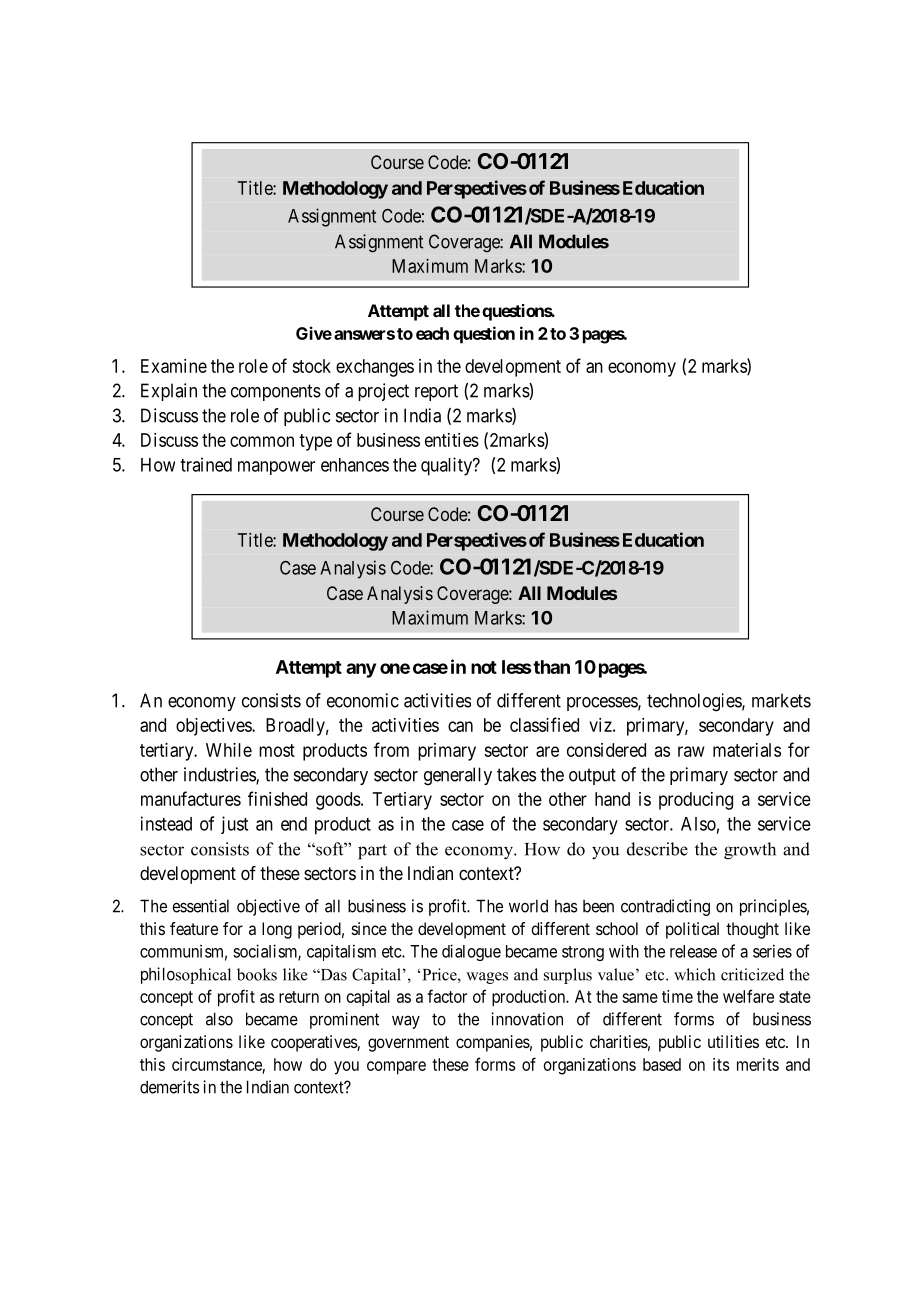 Image resolution: width=924 pixels, height=1308 pixels. I want to click on markets, so click(781, 700).
